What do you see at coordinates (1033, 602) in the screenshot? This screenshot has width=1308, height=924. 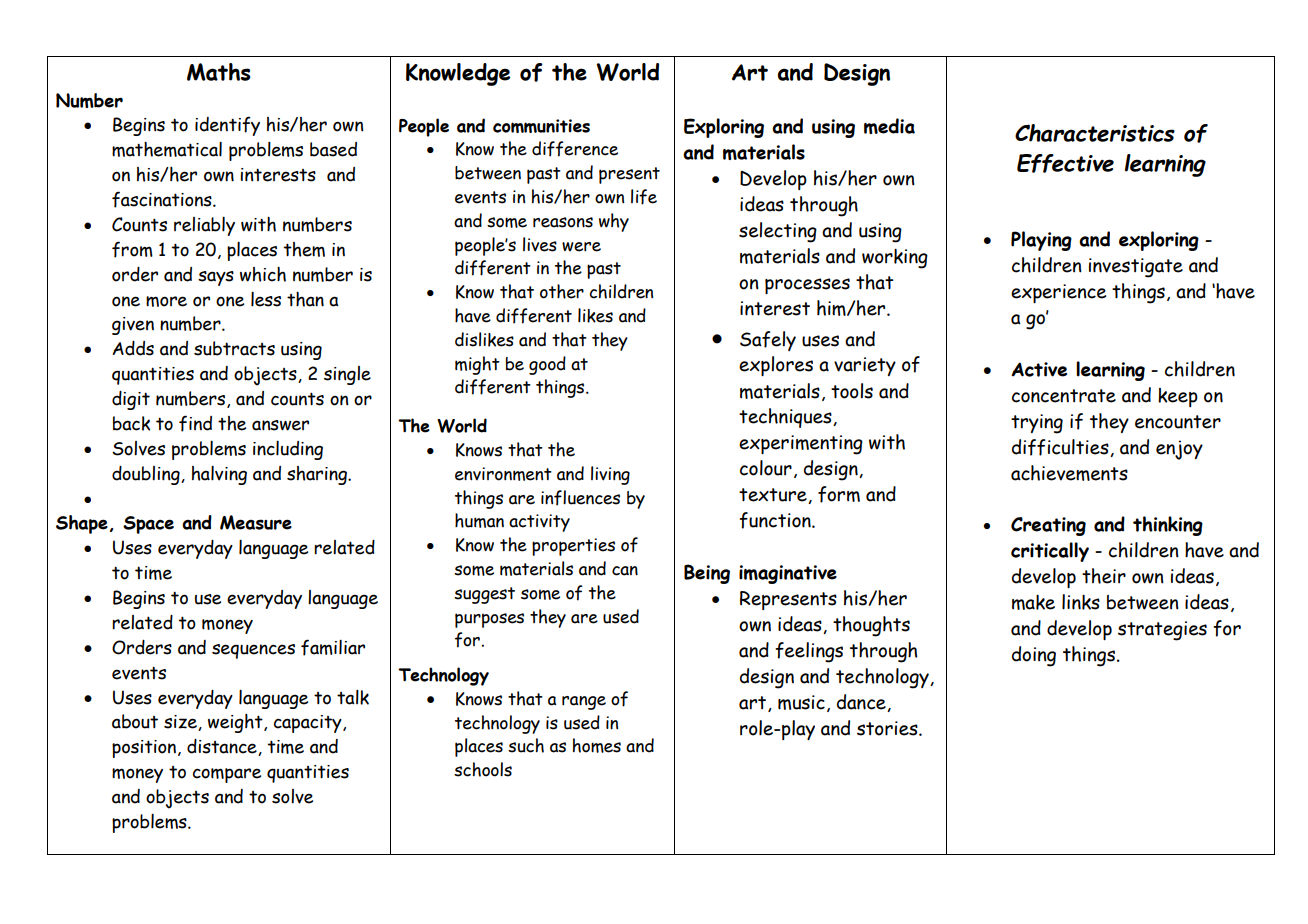 I see `make` at bounding box center [1033, 602].
